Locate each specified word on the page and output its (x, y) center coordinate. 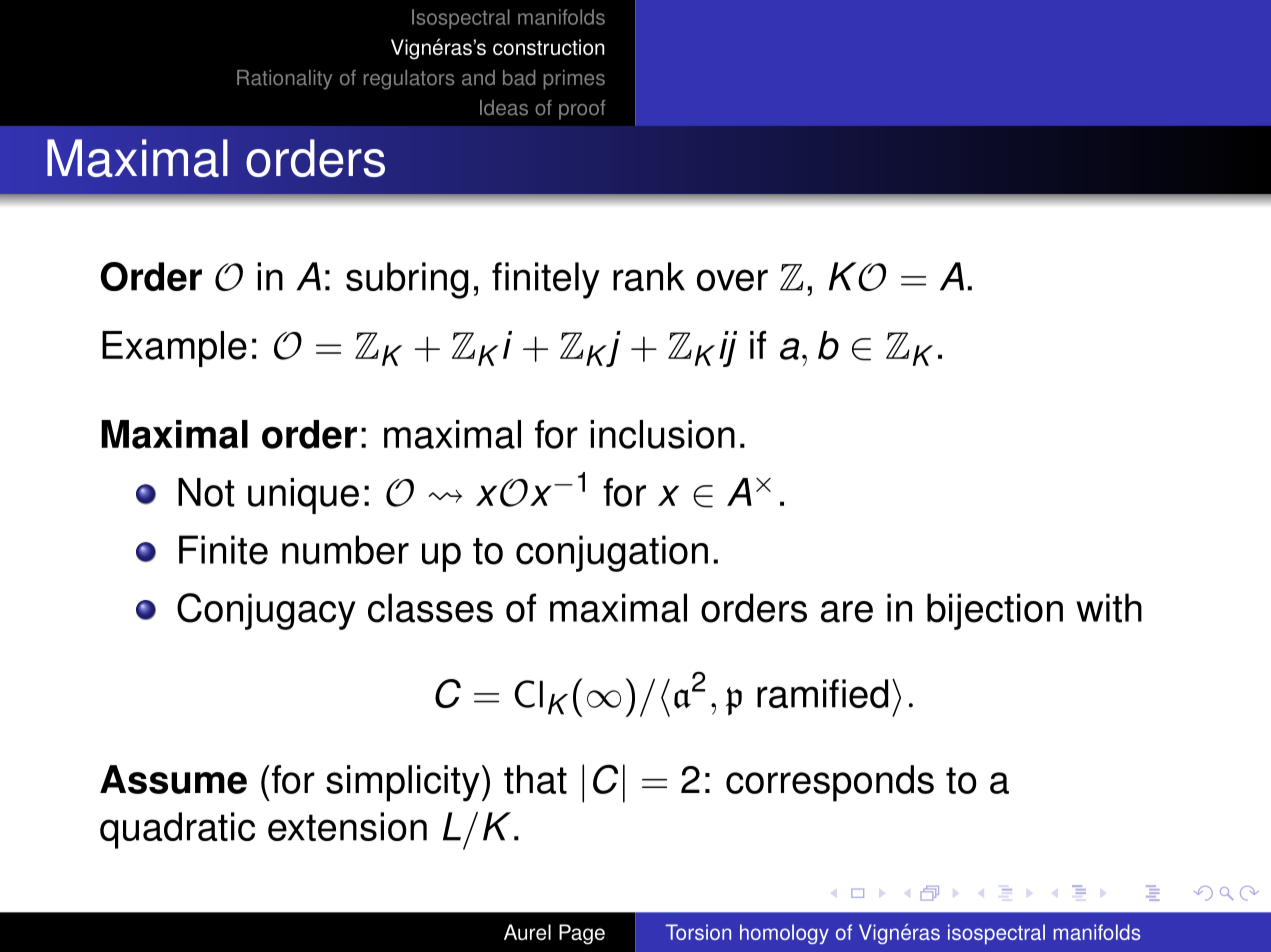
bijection (995, 611)
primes (574, 80)
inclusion (662, 434)
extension (347, 826)
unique (303, 496)
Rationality (284, 80)
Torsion (698, 932)
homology (784, 934)
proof (582, 110)
